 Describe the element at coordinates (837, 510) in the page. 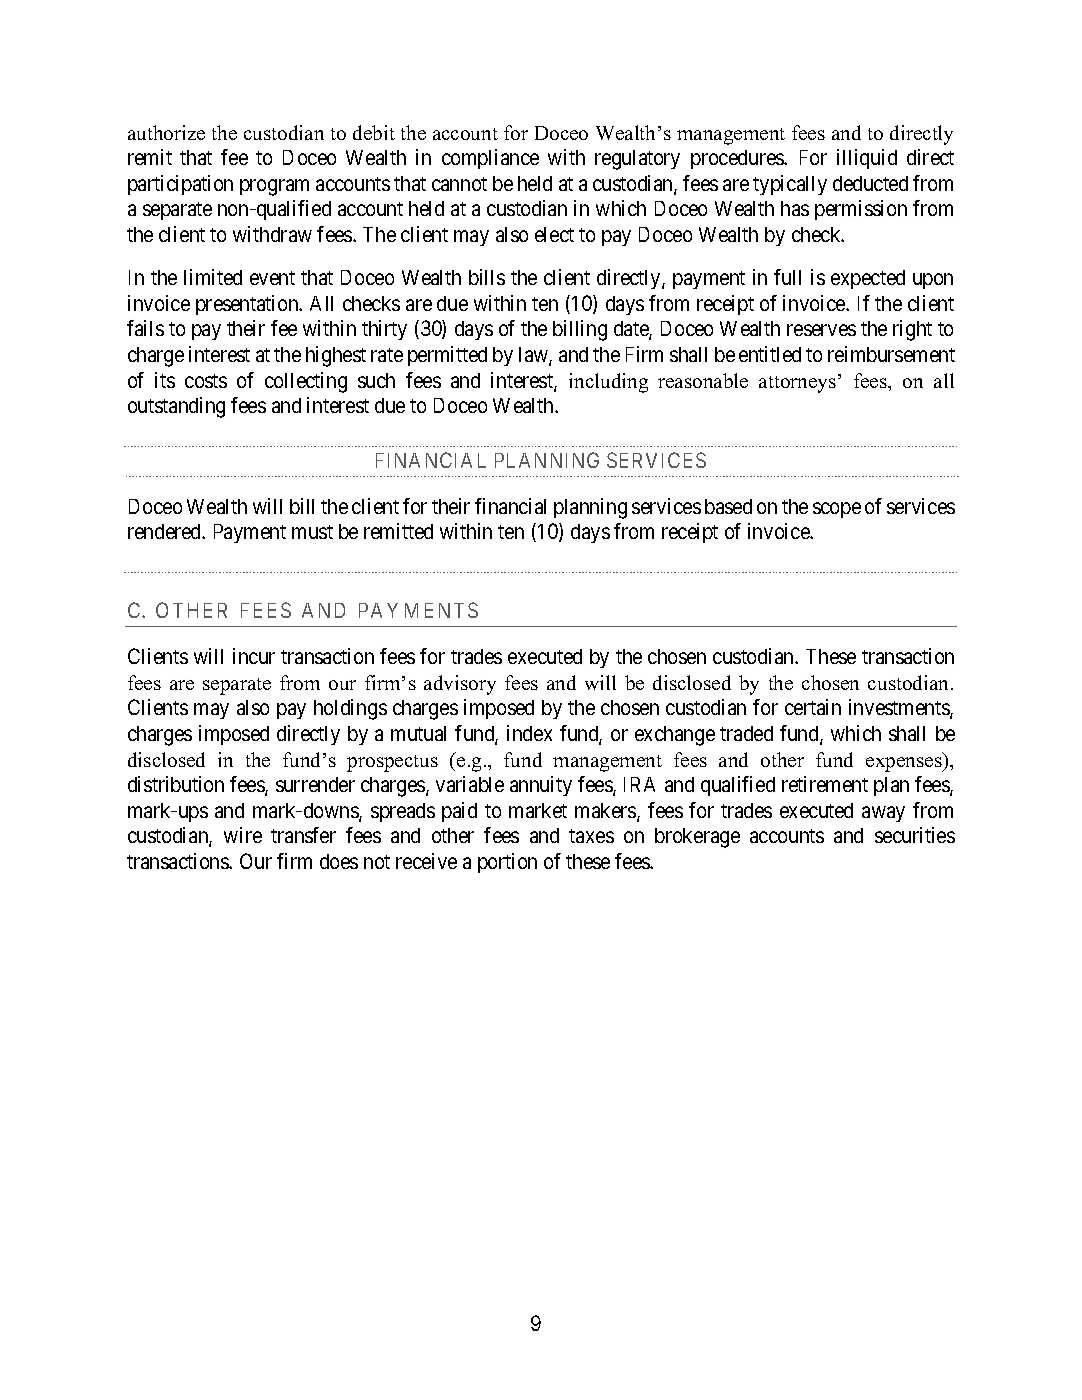

I see `scope` at that location.
